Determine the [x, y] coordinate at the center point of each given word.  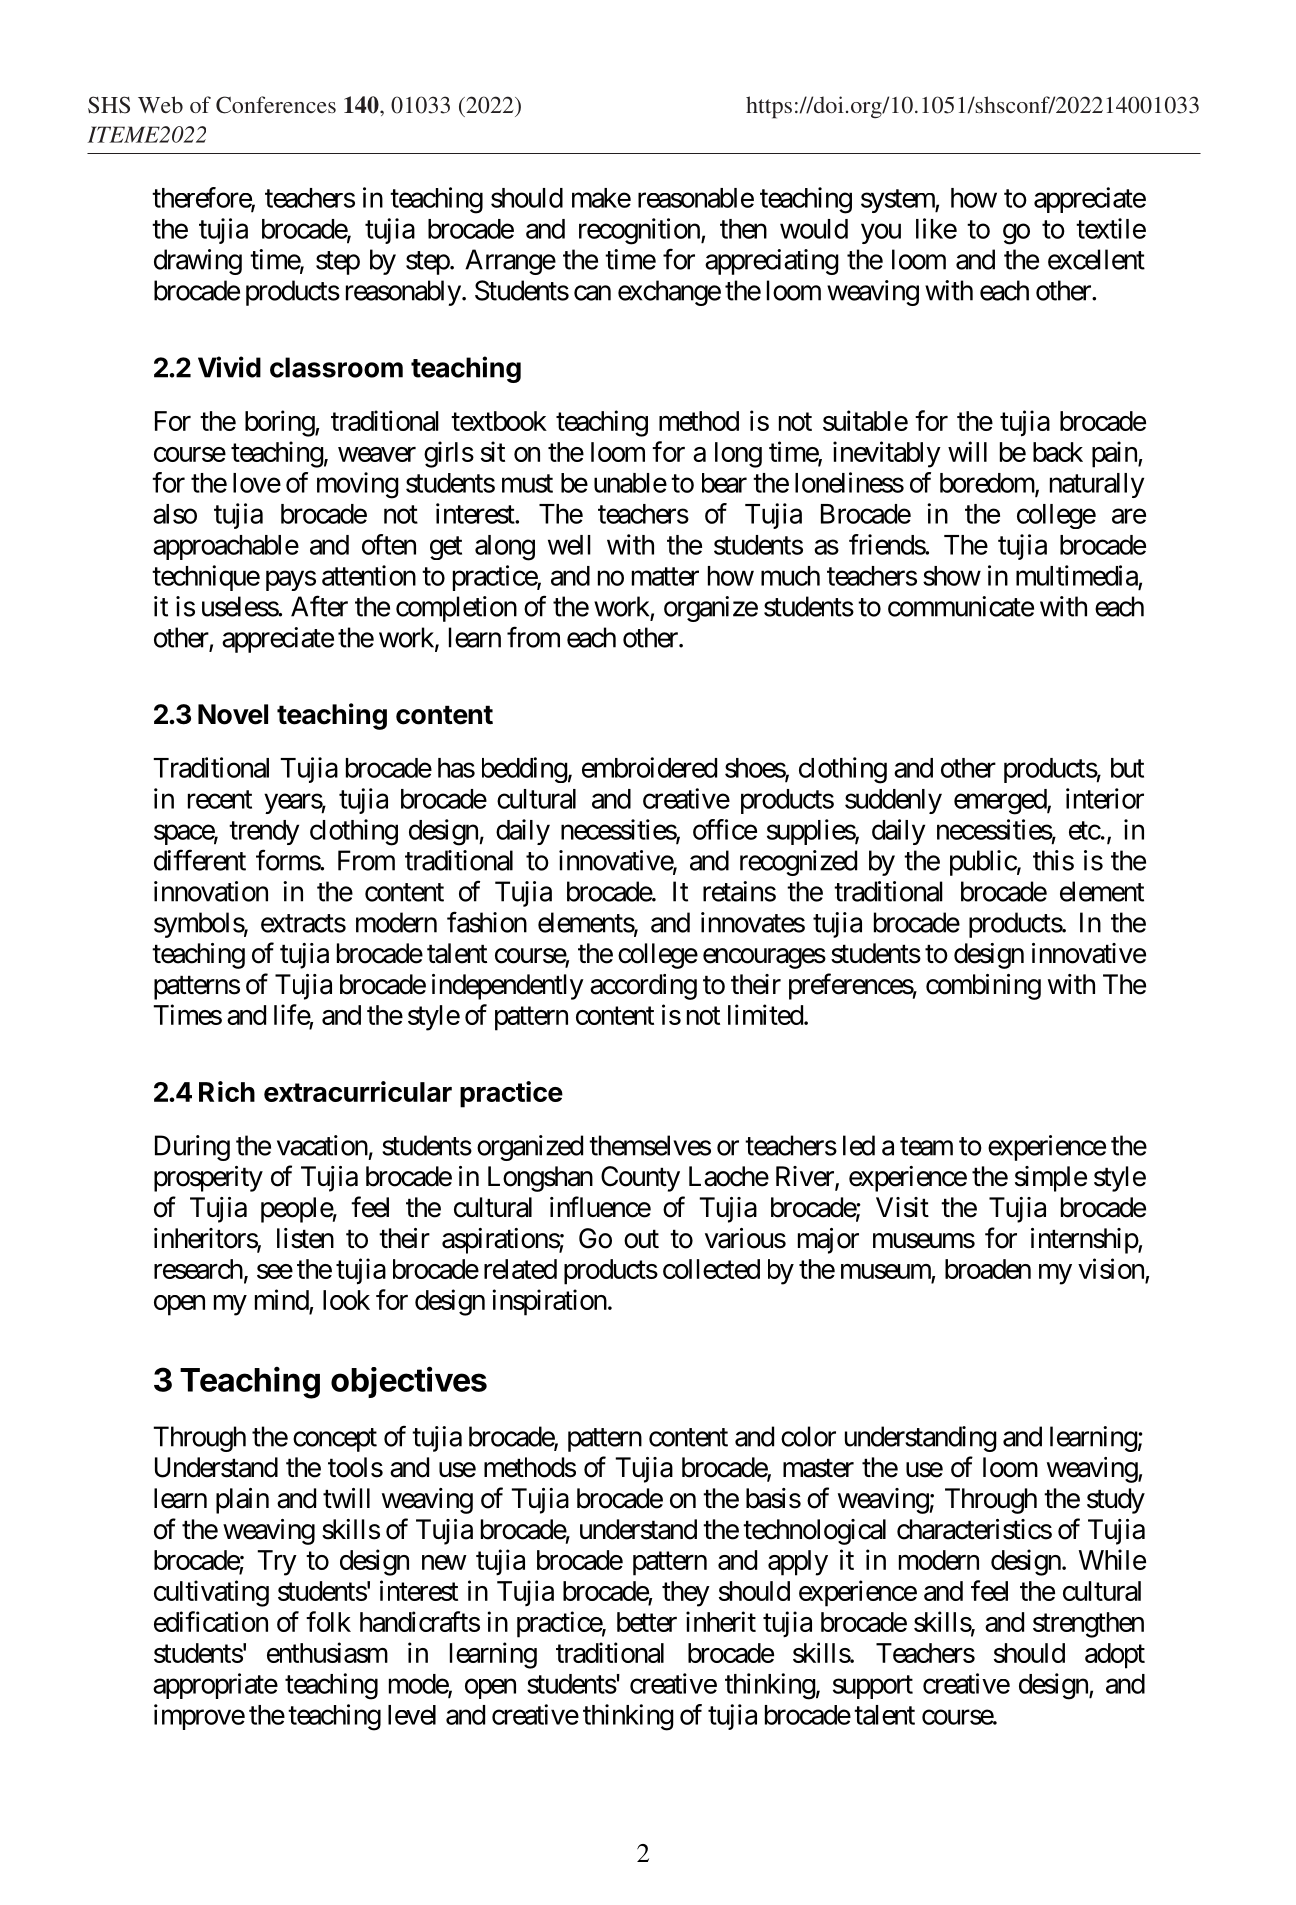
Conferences [276, 105]
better [647, 1622]
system [898, 201]
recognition [640, 231]
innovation [211, 891]
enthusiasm [327, 1652]
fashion [487, 922]
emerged [1001, 802]
